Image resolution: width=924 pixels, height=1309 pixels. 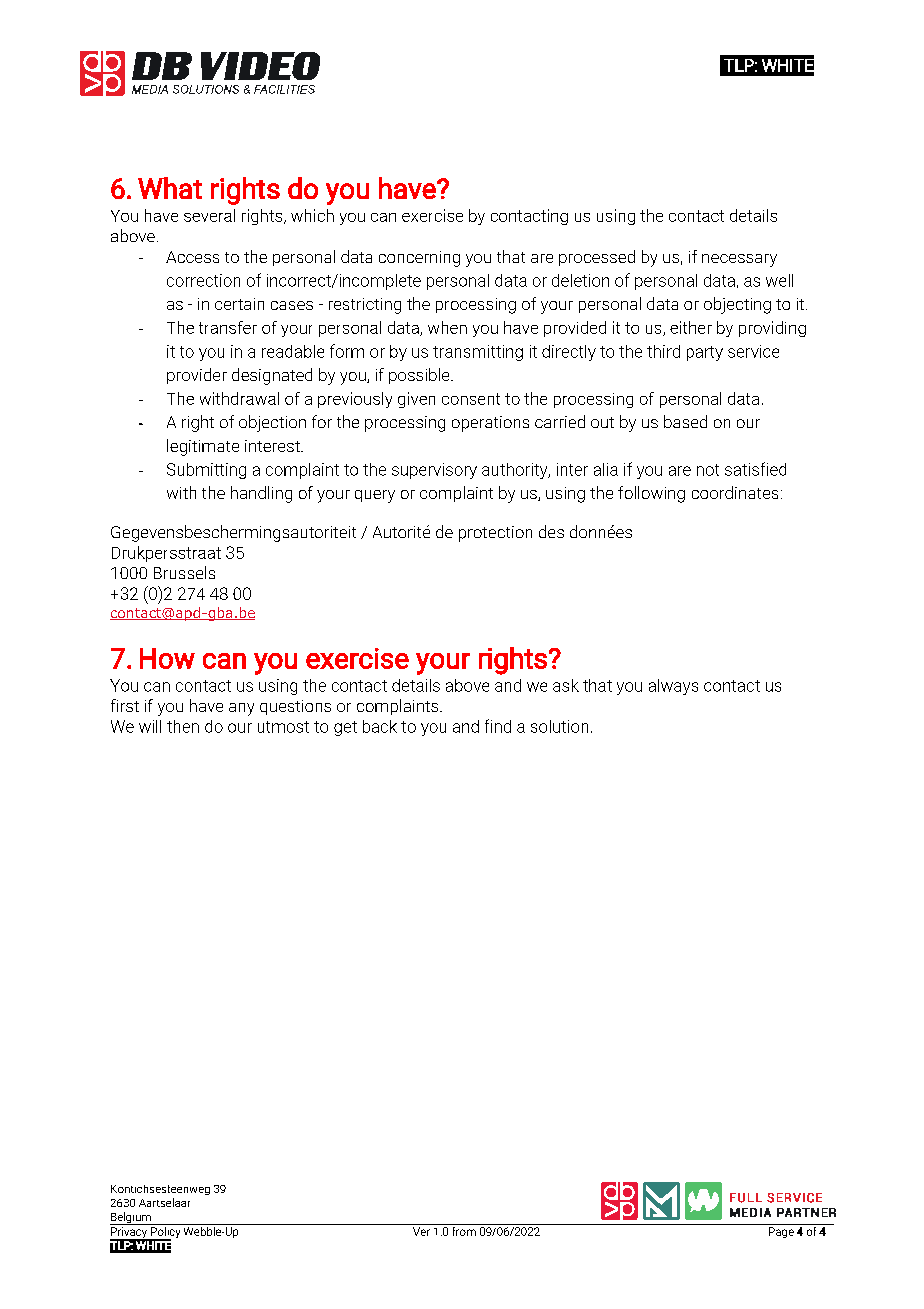 I want to click on not, so click(x=708, y=470).
